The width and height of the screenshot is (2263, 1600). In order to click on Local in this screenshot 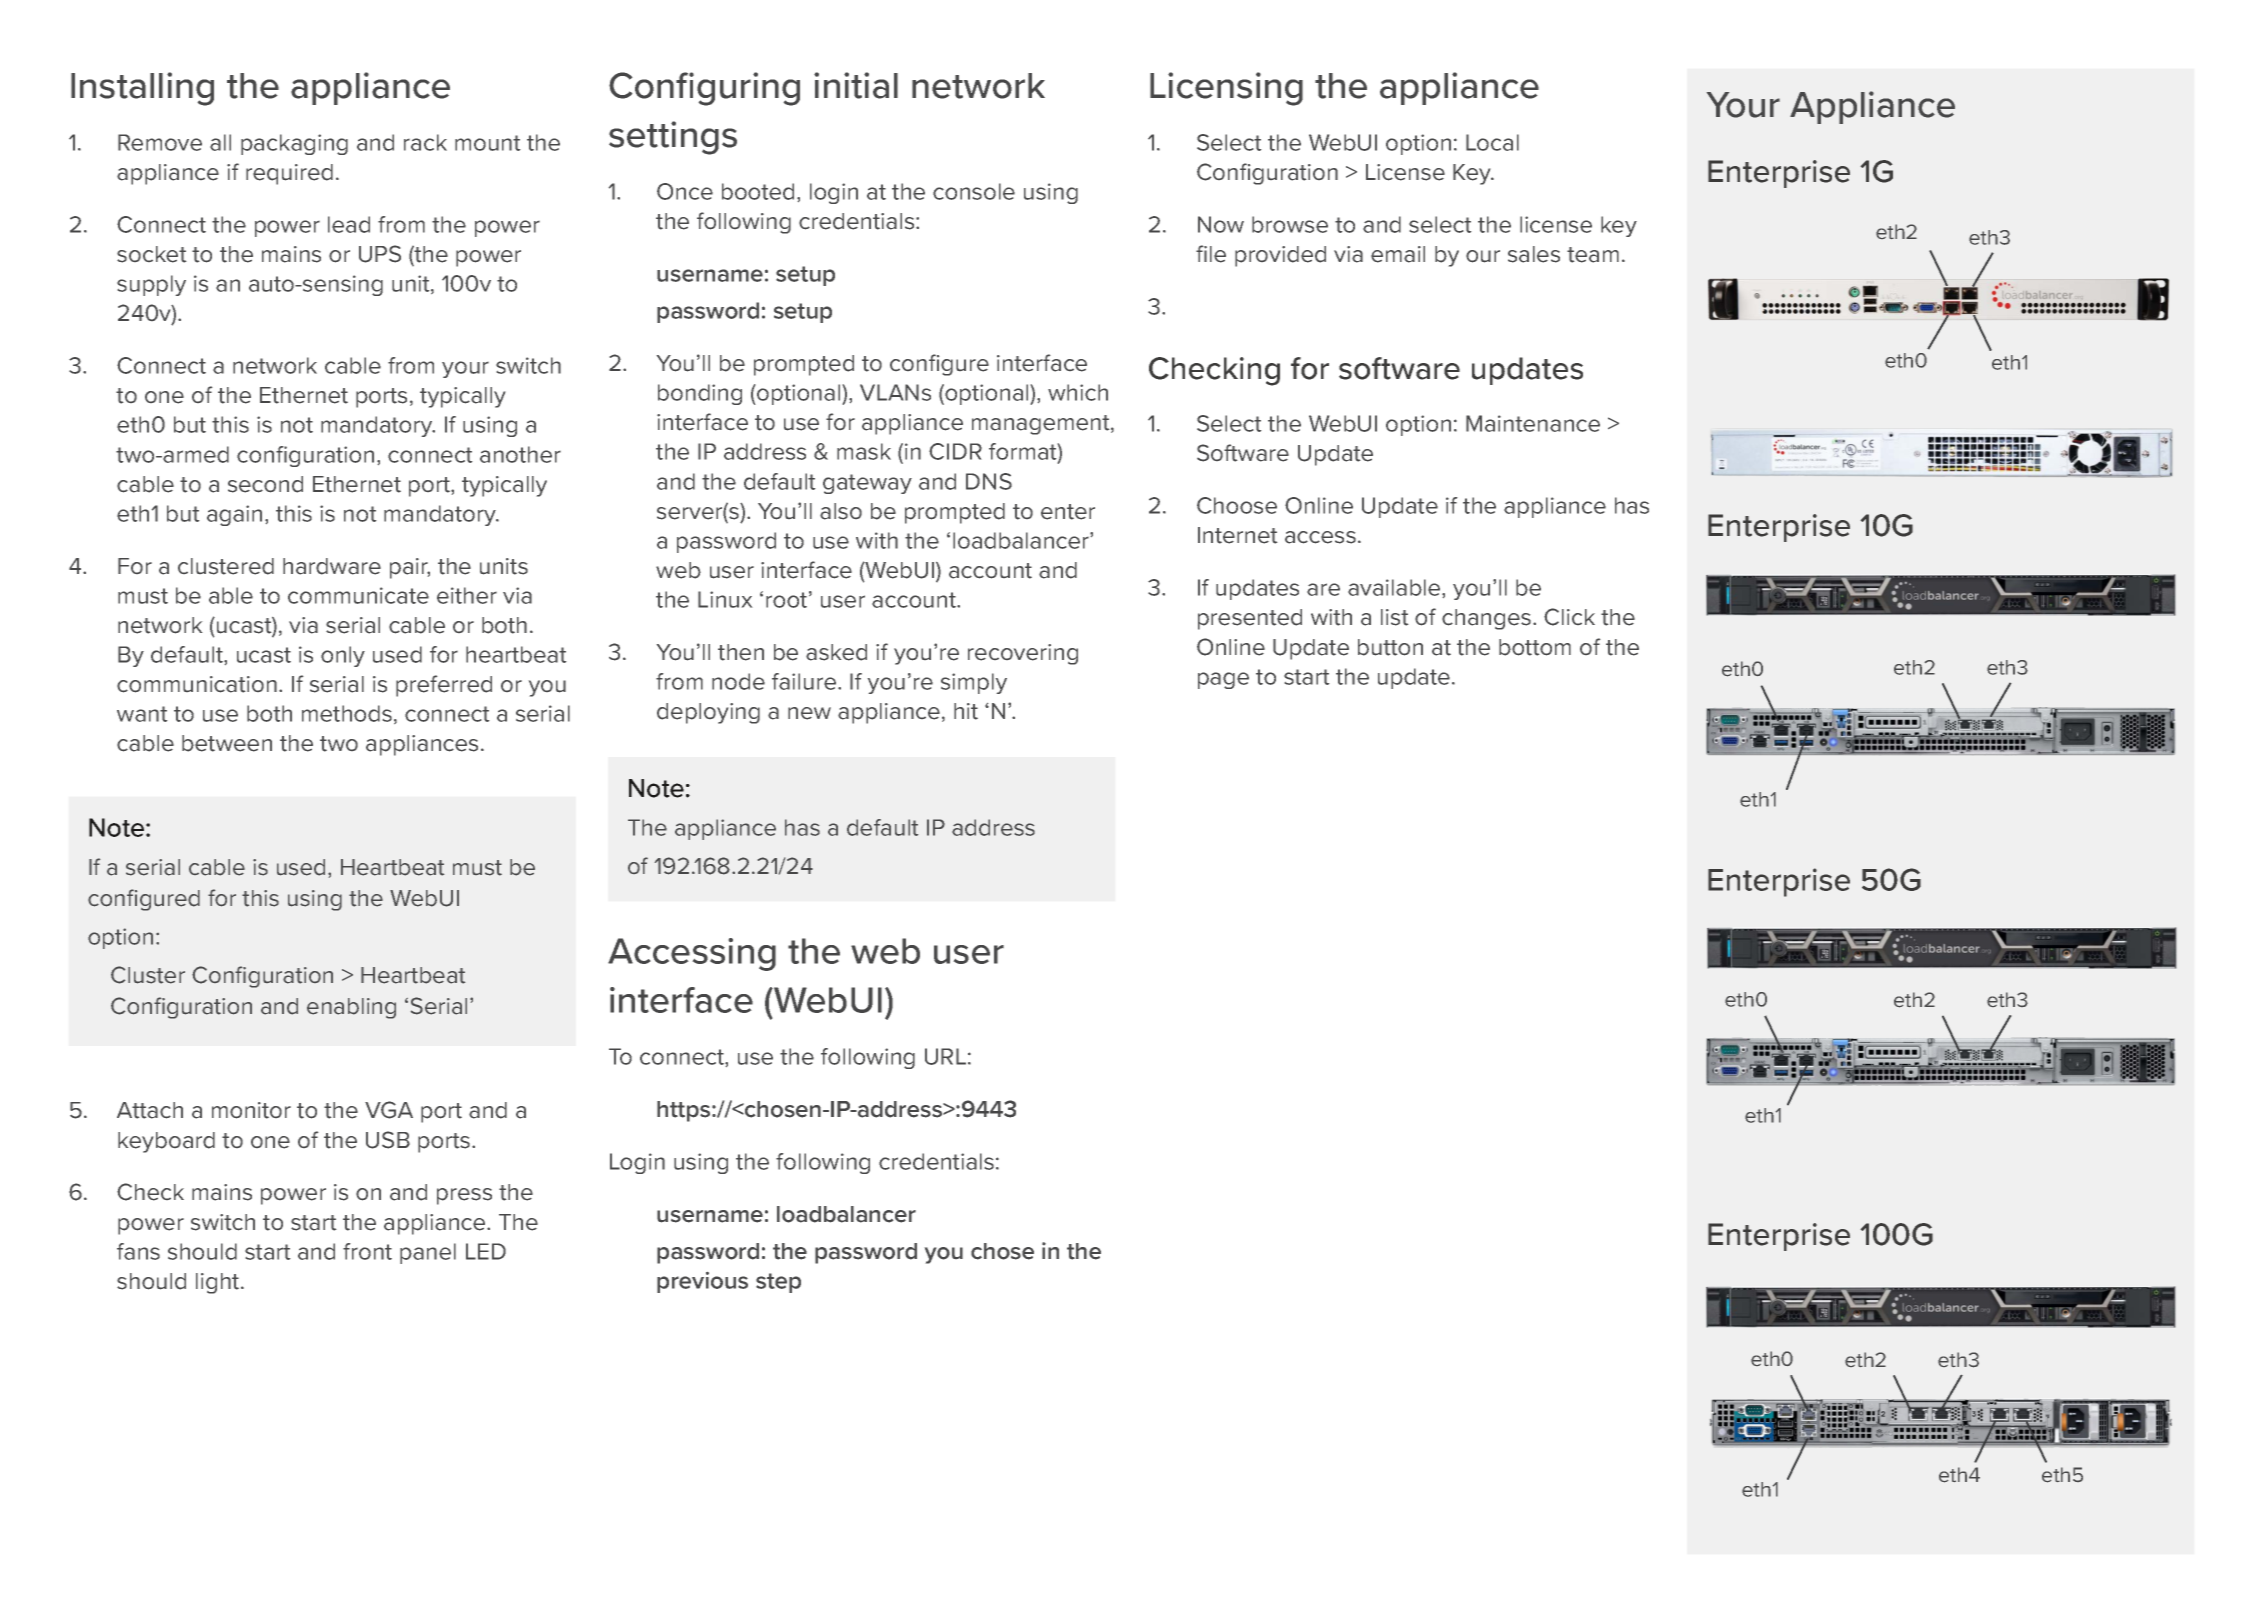, I will do `click(1492, 142)`.
